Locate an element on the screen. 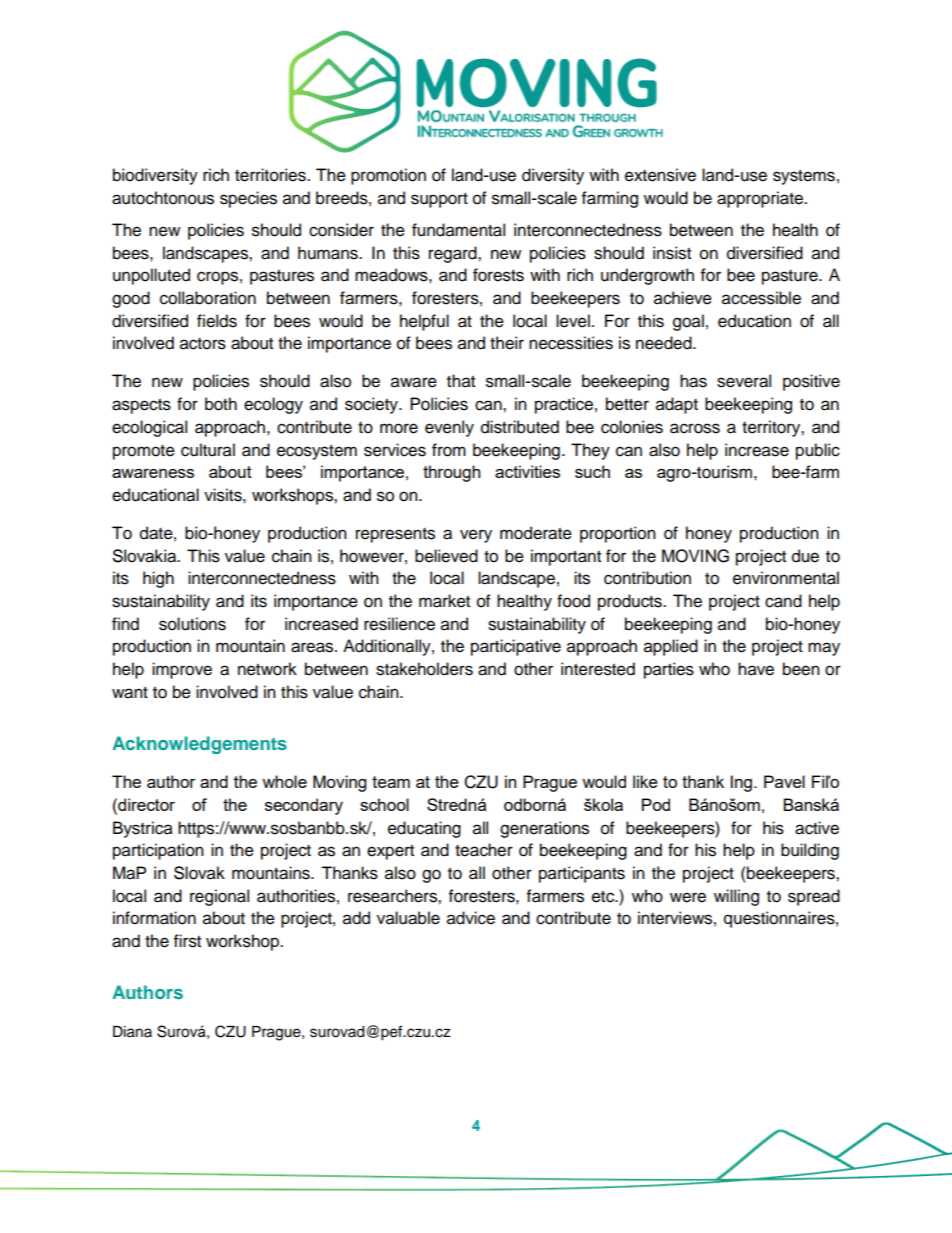  Diana is located at coordinates (132, 1032).
